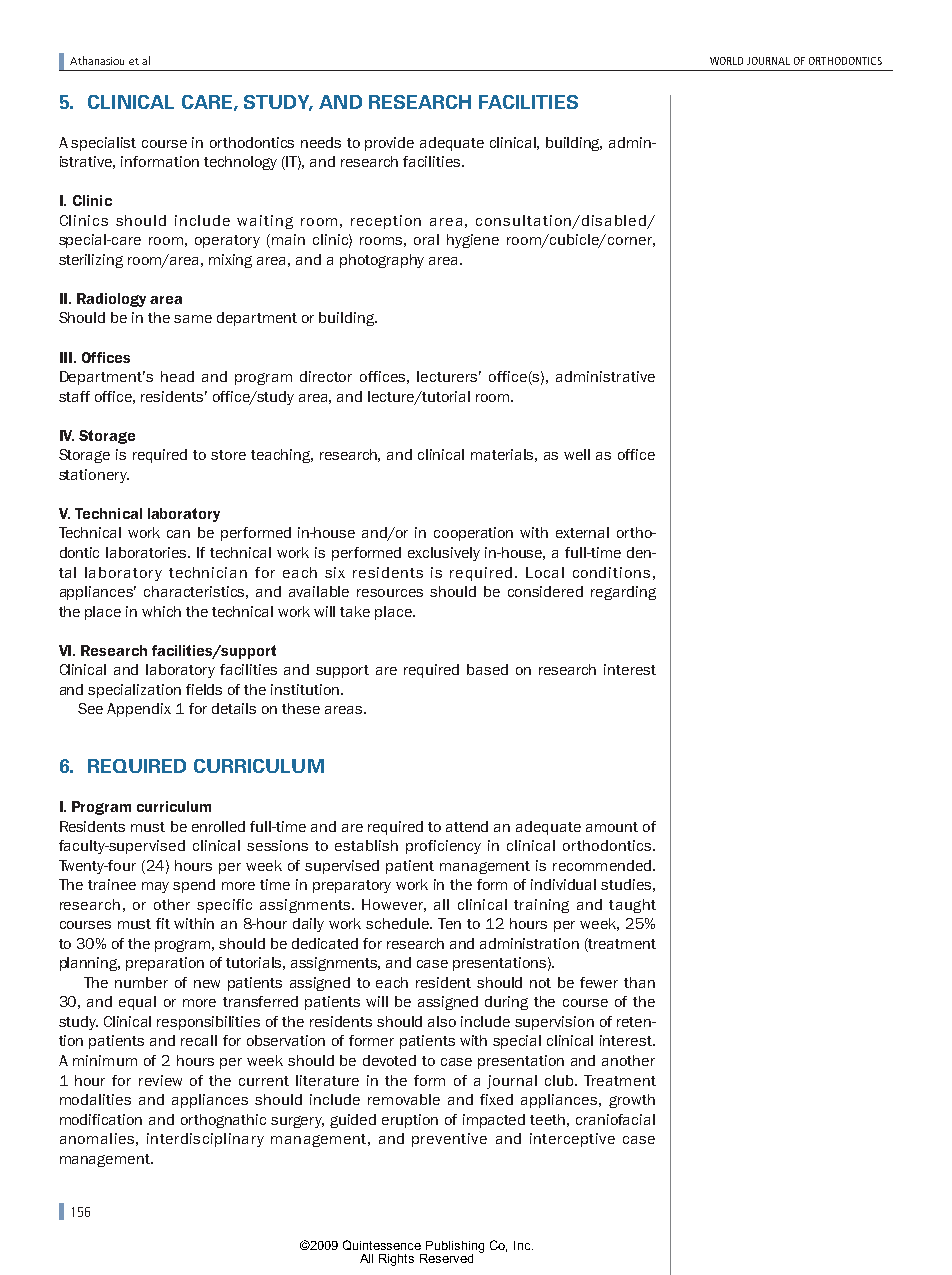 The height and width of the page is (1275, 952). I want to click on take, so click(355, 611).
